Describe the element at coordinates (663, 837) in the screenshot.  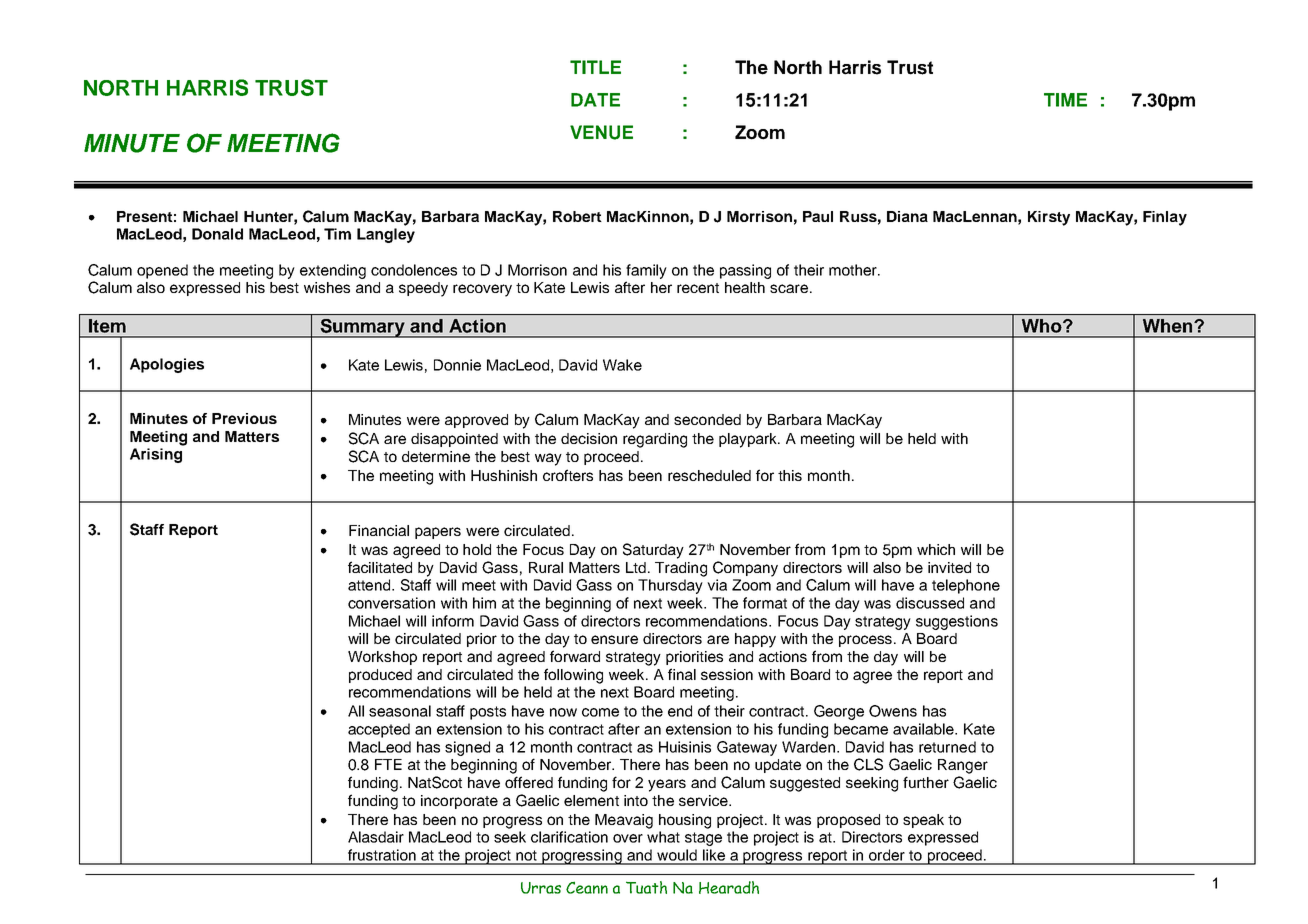
I see `what` at that location.
